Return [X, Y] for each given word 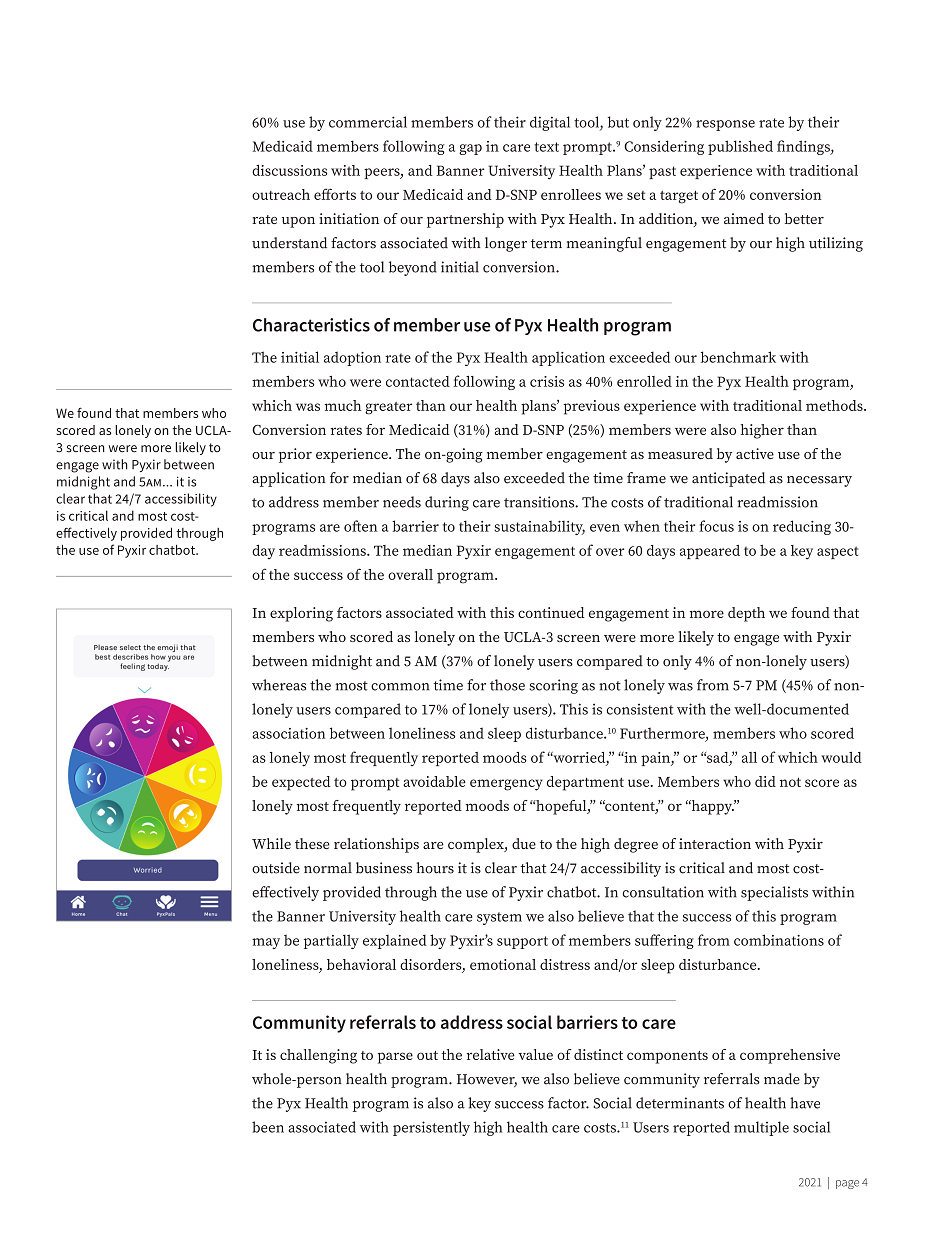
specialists [774, 893]
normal [328, 868]
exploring [301, 614]
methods [835, 405]
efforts [335, 194]
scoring [553, 686]
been [268, 1127]
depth [746, 614]
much [342, 405]
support [522, 942]
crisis [547, 381]
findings [804, 147]
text [546, 147]
